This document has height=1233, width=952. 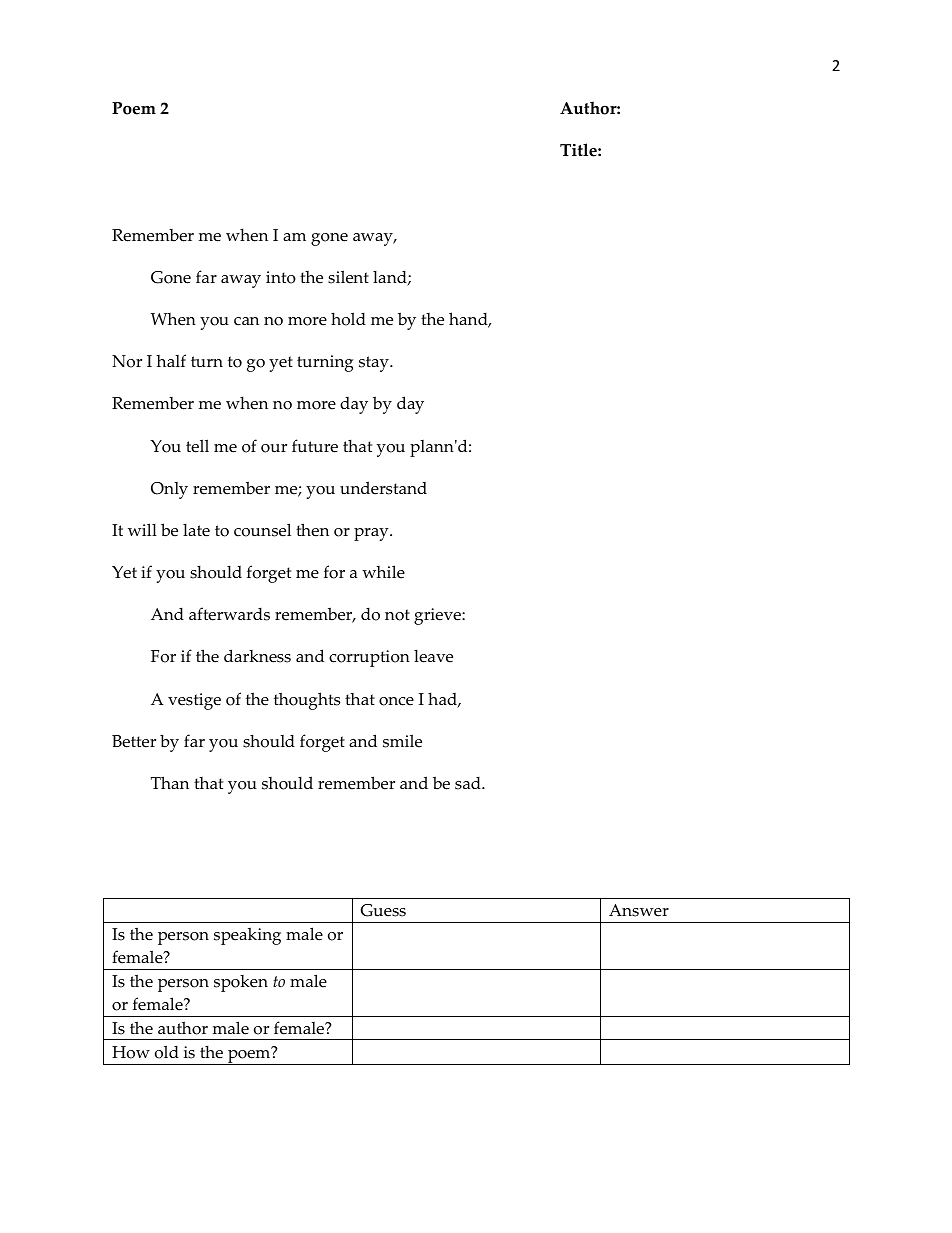 What do you see at coordinates (402, 741) in the document?
I see `smile` at bounding box center [402, 741].
